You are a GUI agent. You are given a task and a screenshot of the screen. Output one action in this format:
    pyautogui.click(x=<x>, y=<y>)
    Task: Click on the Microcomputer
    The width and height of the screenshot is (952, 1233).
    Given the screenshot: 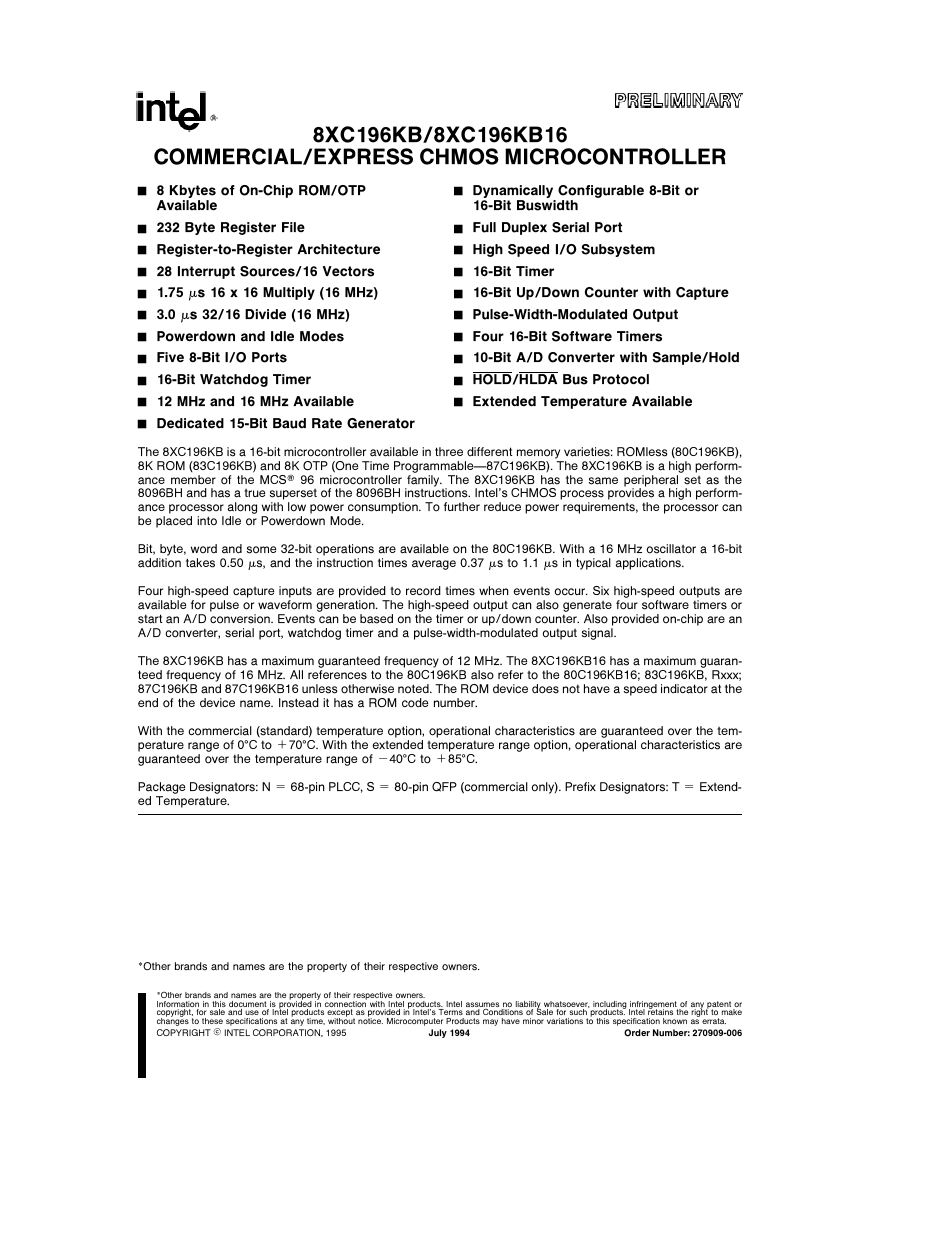 What is the action you would take?
    pyautogui.click(x=415, y=1022)
